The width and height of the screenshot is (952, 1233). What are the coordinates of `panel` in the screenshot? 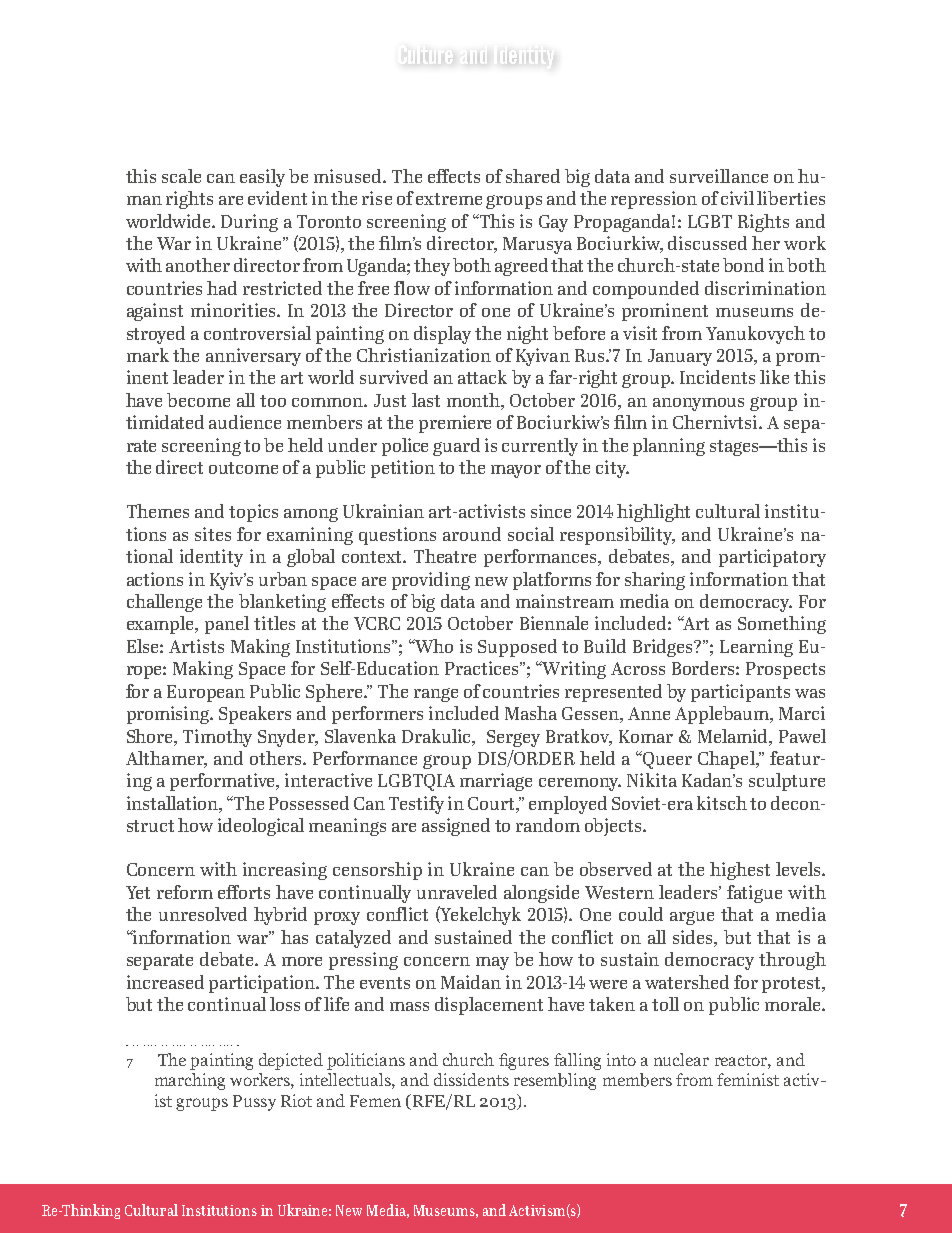 It's located at (227, 625).
